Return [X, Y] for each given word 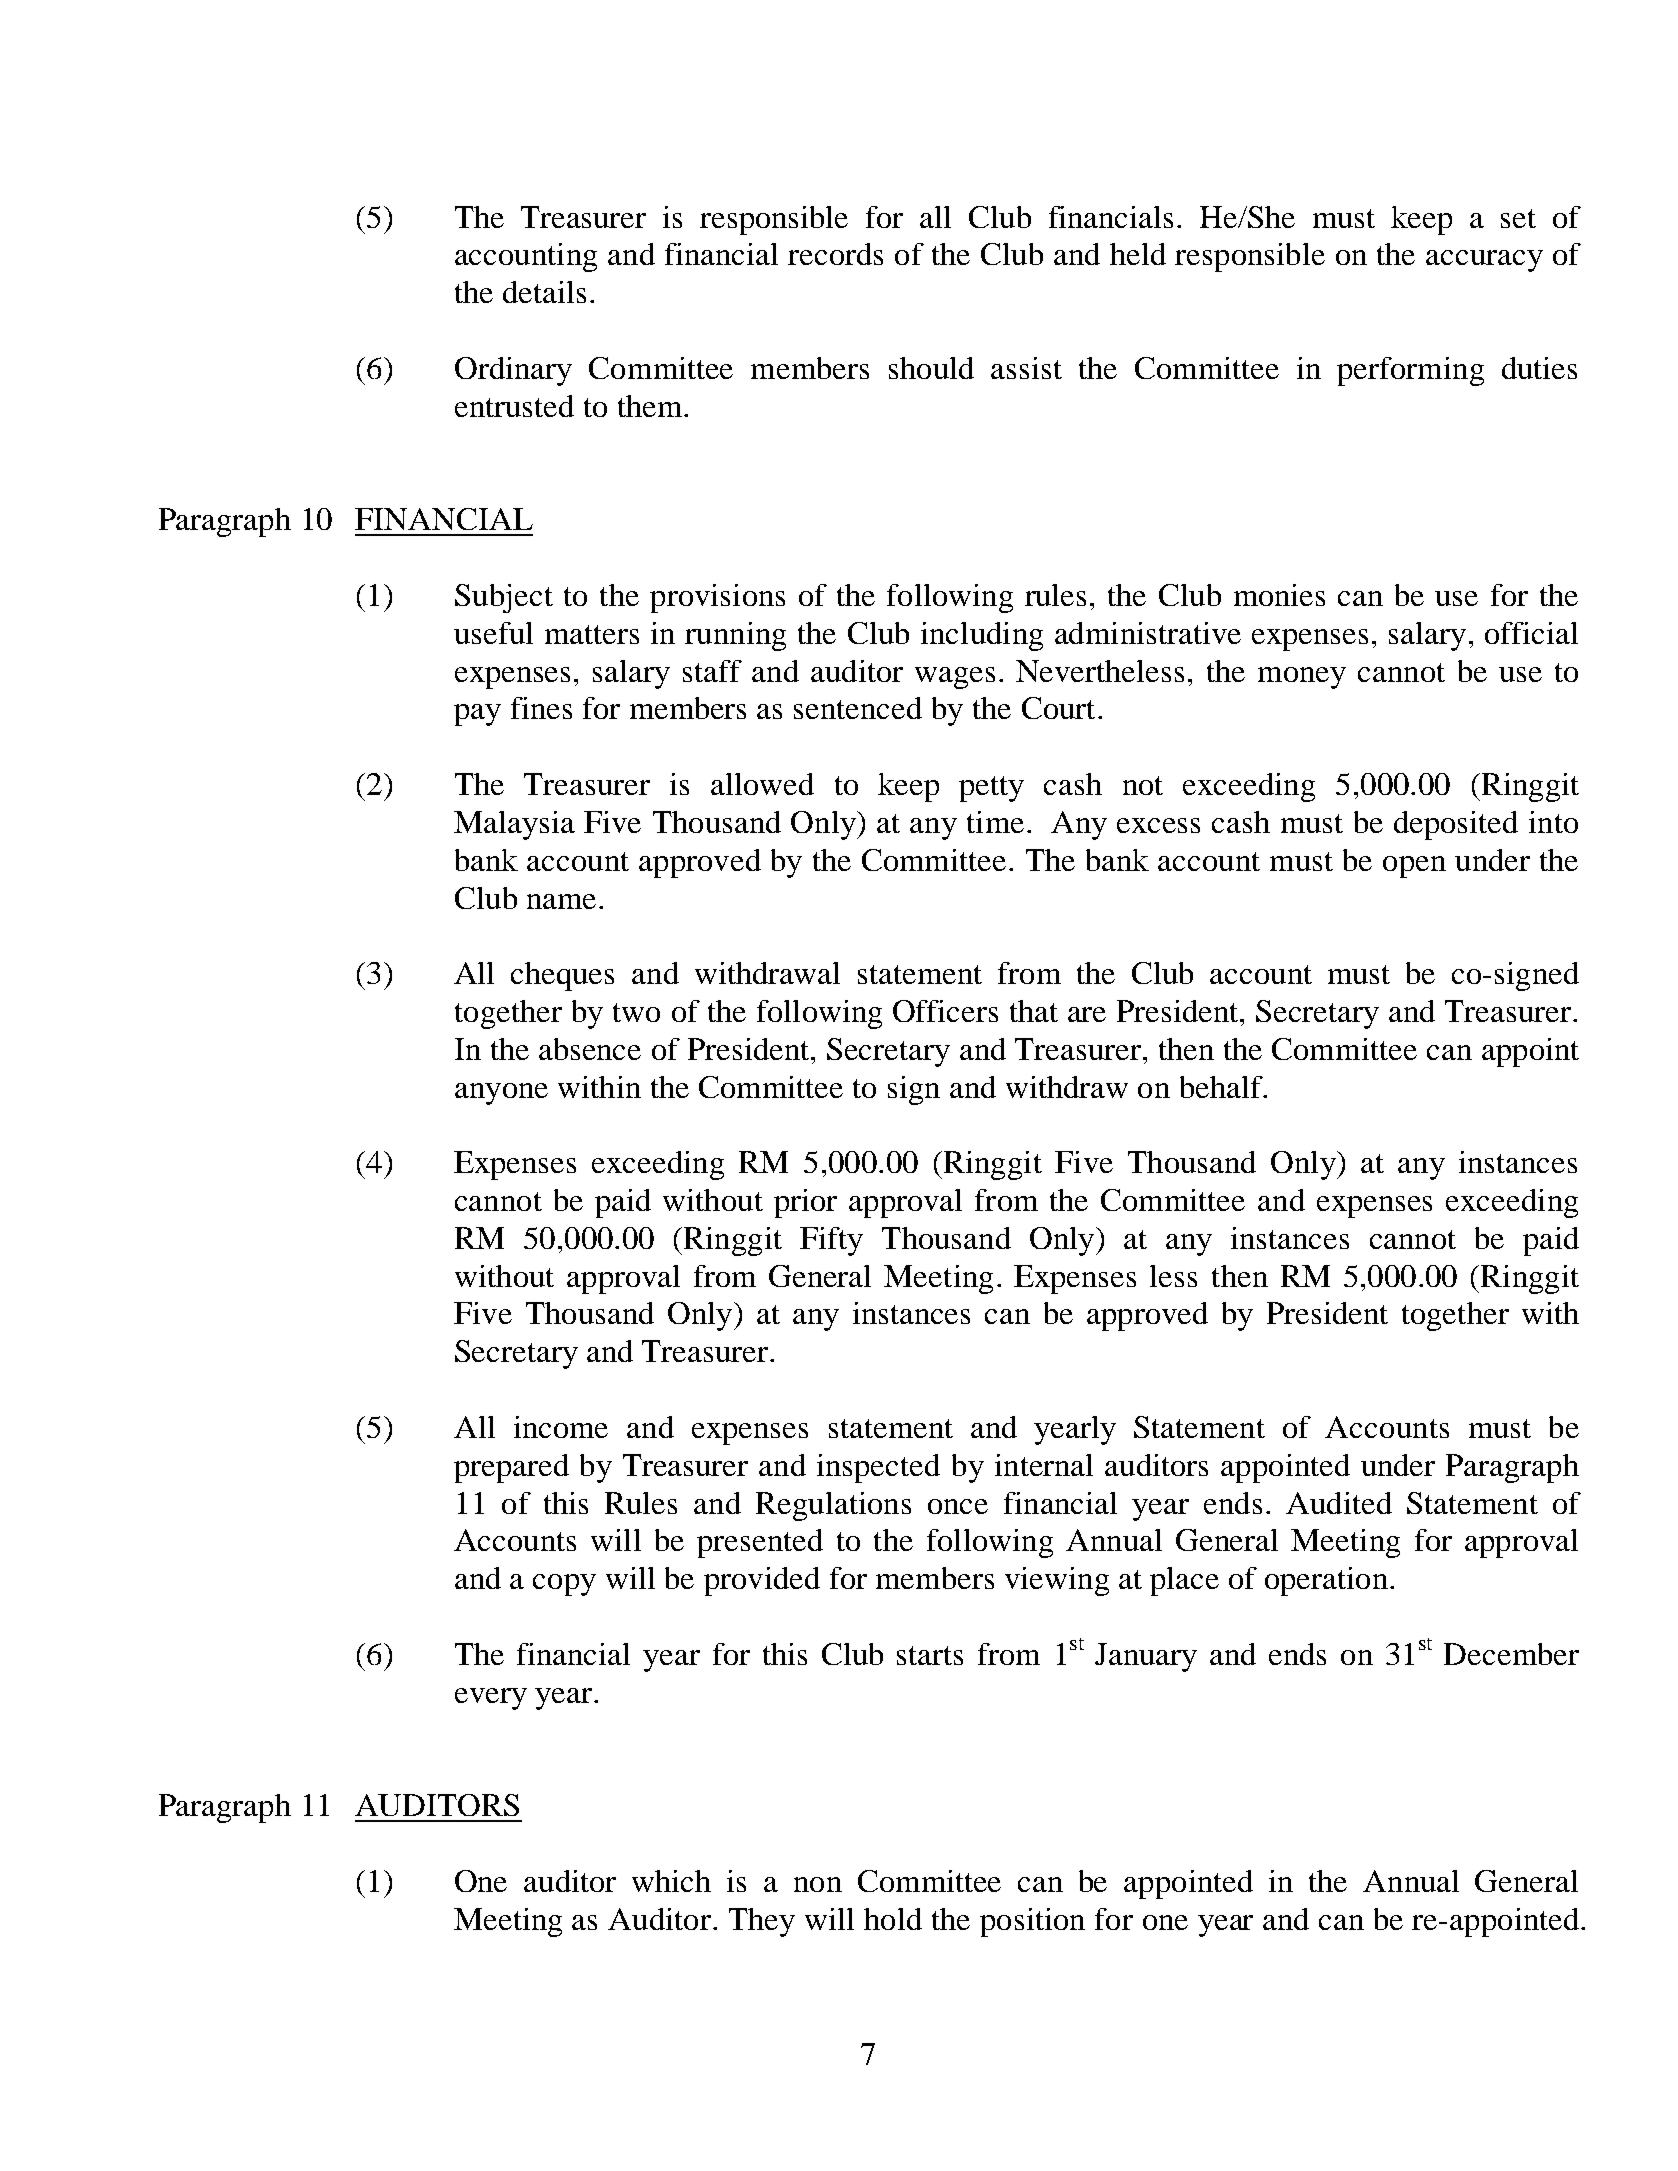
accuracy [1484, 261]
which [671, 1881]
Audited [1339, 1503]
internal [1044, 1465]
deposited [1456, 825]
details [544, 292]
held [1138, 254]
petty [991, 789]
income [561, 1427]
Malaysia [514, 825]
